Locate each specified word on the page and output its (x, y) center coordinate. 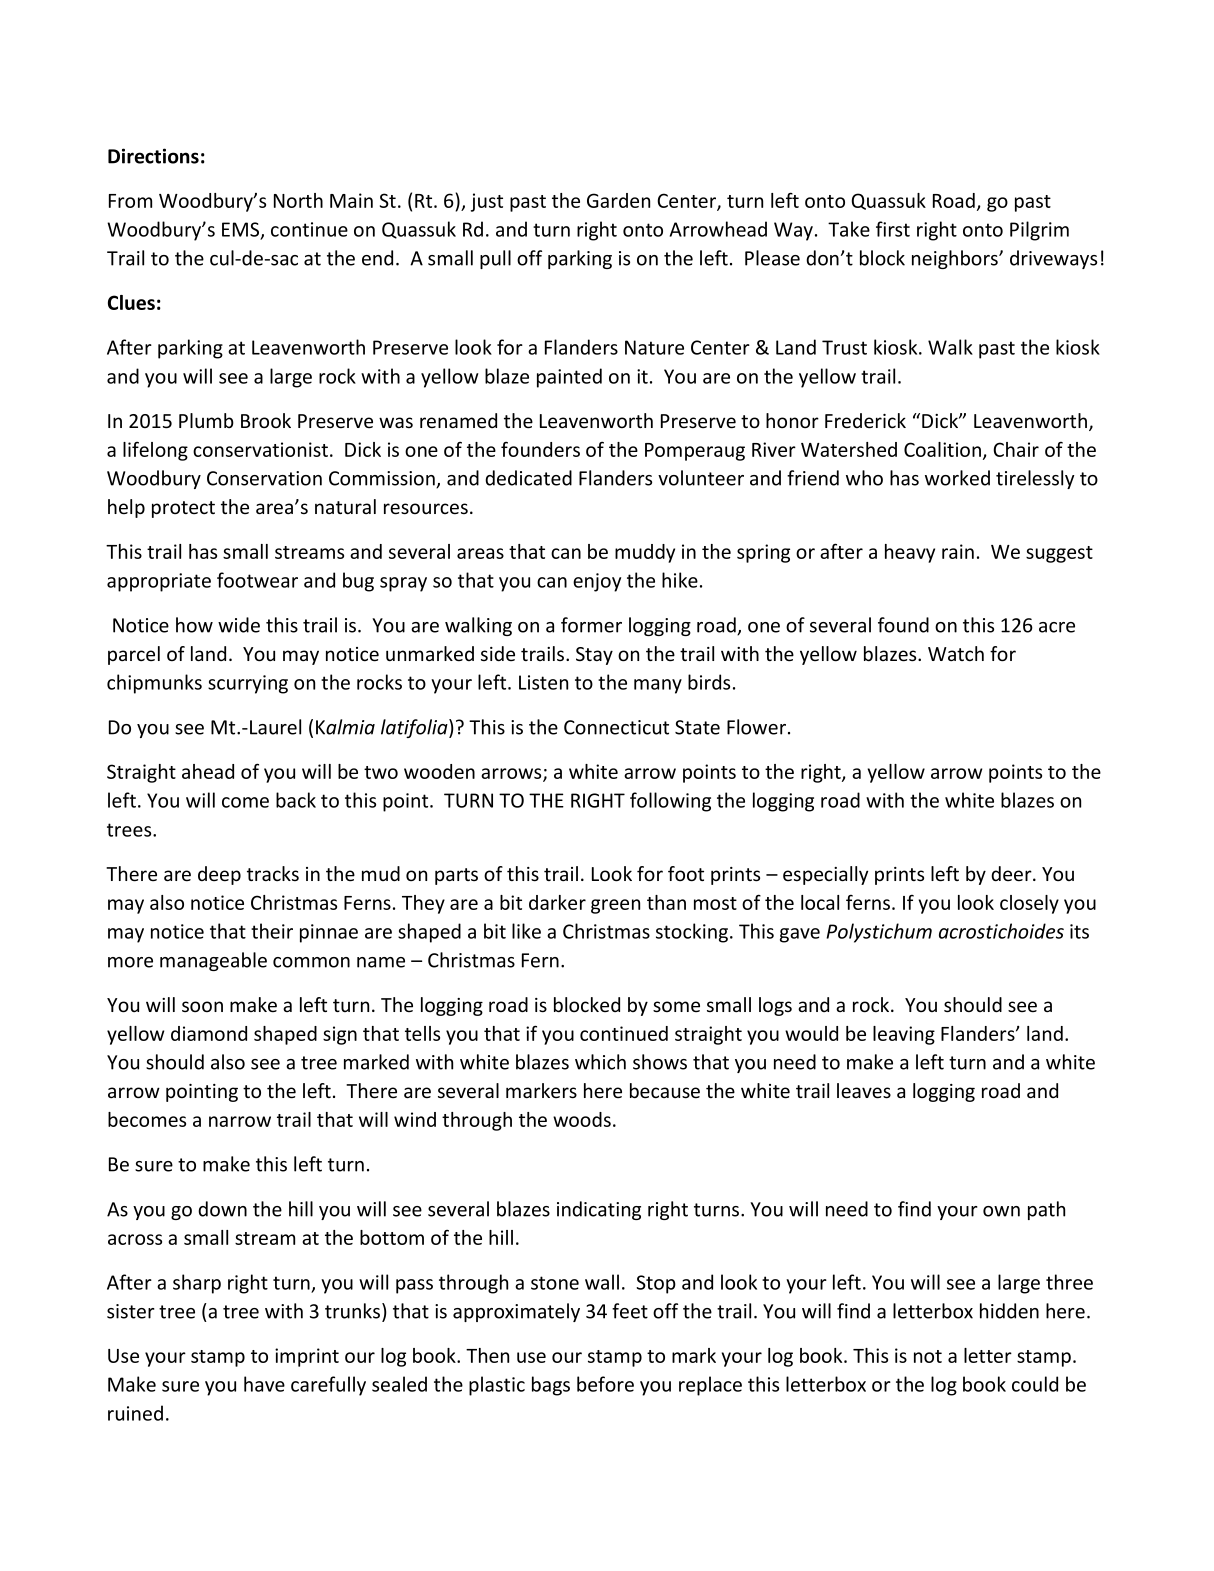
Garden (618, 200)
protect (183, 509)
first (893, 229)
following (670, 802)
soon (202, 1006)
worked (957, 478)
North (298, 200)
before (605, 1384)
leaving (904, 1035)
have (264, 1384)
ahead (208, 771)
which (600, 1062)
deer (1012, 873)
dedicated (528, 478)
